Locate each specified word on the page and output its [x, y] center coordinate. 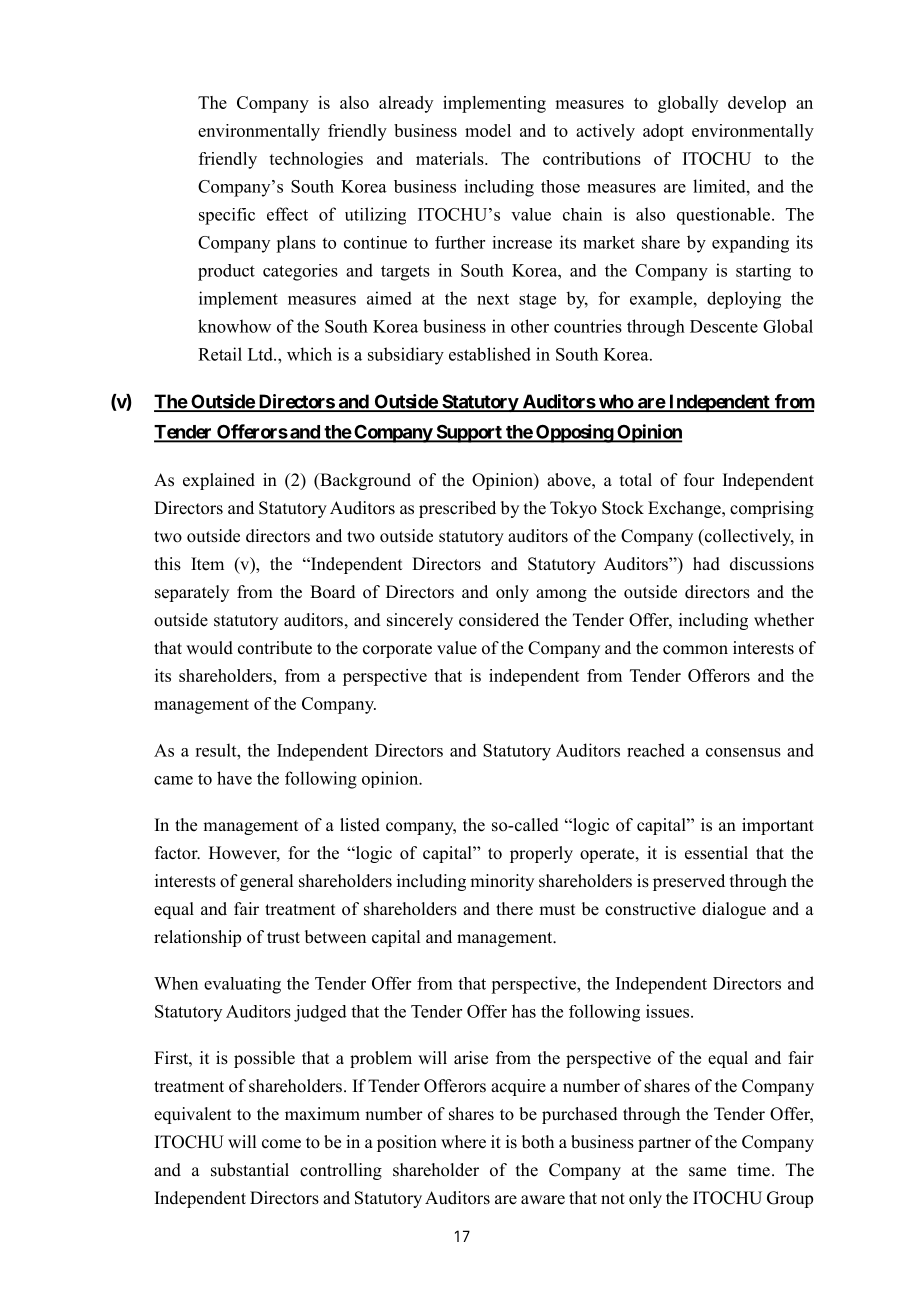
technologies [316, 160]
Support [469, 433]
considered [499, 620]
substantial [250, 1170]
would [209, 648]
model [488, 130]
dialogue [734, 910]
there [514, 909]
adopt [663, 132]
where [463, 1142]
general [266, 882]
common [695, 650]
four [699, 480]
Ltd [261, 354]
